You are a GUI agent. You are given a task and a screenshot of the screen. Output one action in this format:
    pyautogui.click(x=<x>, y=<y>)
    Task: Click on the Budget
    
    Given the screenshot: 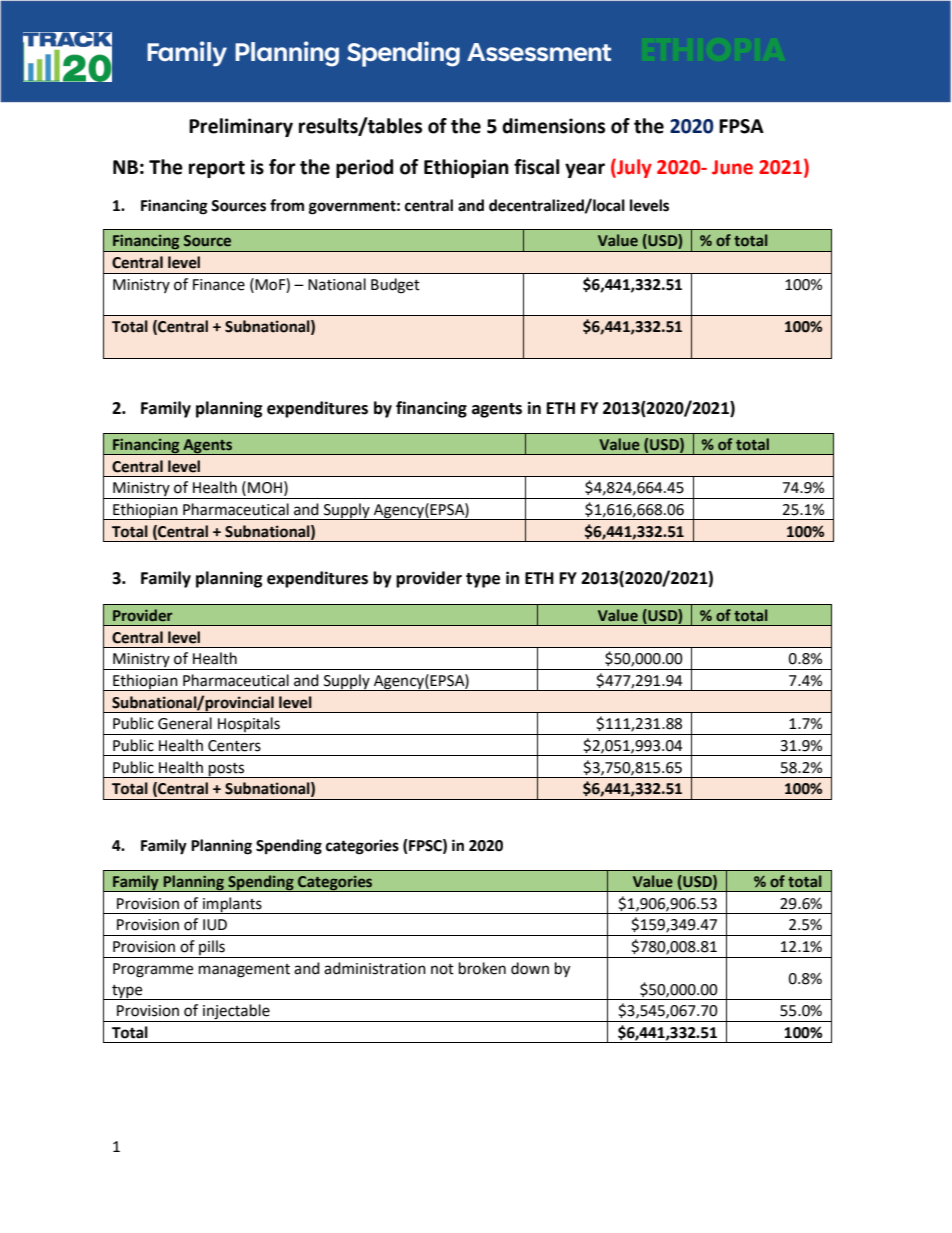 What is the action you would take?
    pyautogui.click(x=395, y=286)
